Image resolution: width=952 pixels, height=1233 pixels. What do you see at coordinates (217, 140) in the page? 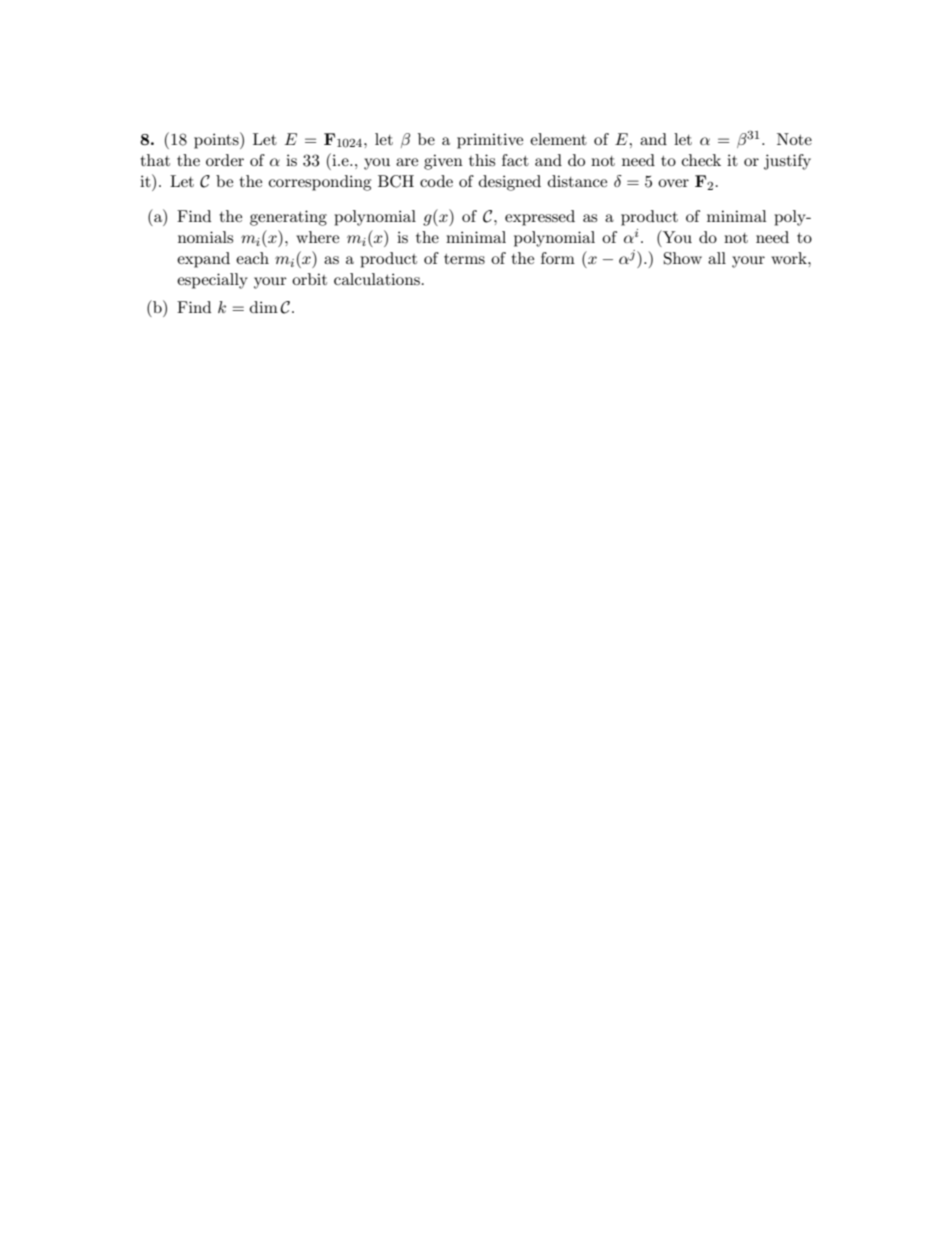
I see `points` at bounding box center [217, 140].
